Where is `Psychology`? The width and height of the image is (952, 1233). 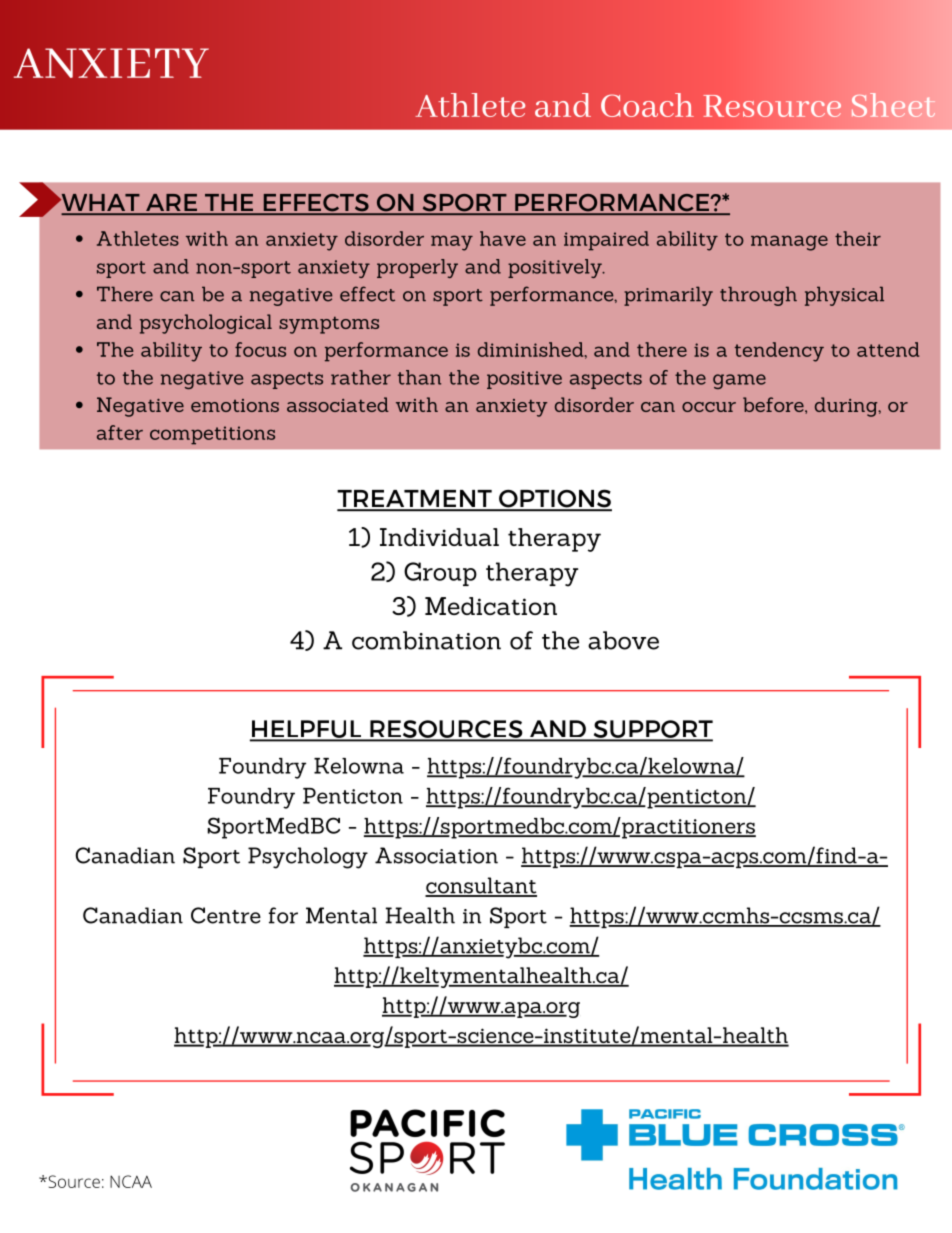 Psychology is located at coordinates (308, 858).
